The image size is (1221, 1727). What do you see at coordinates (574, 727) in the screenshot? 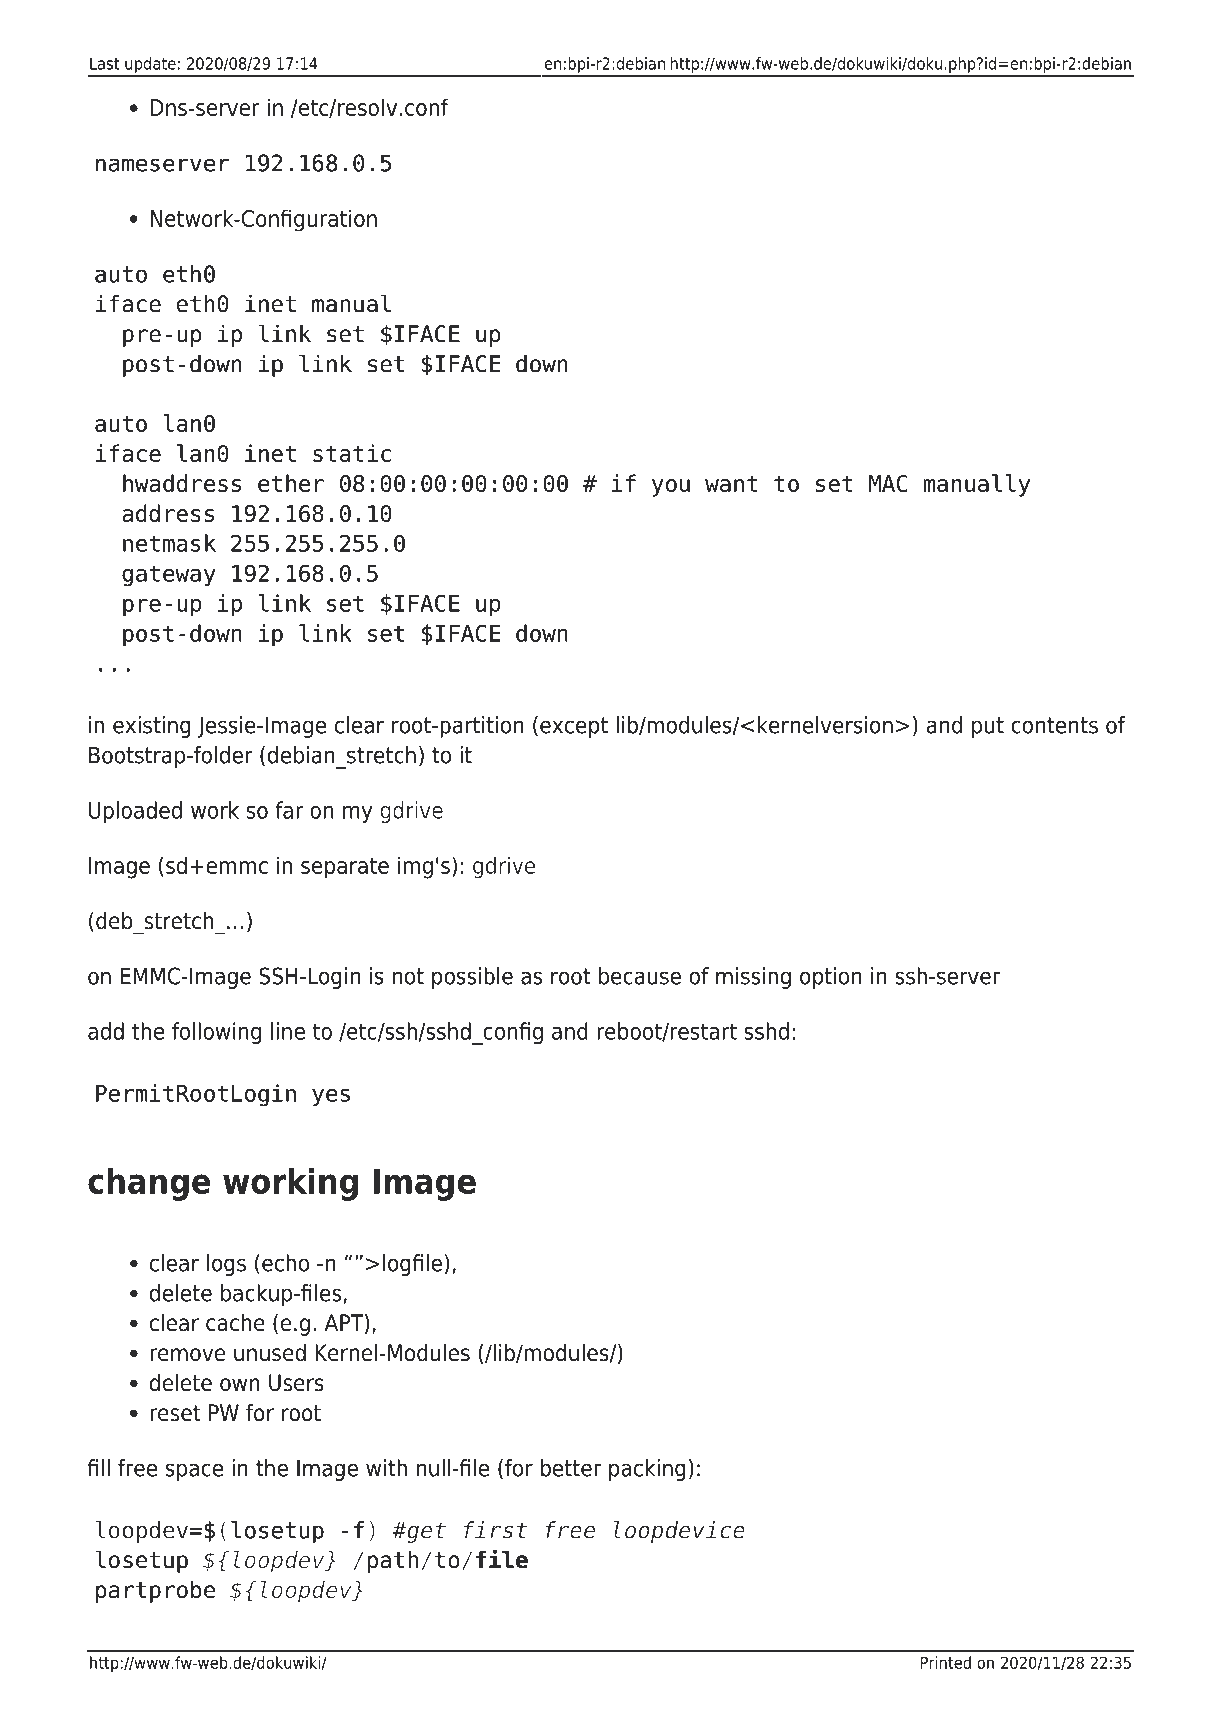
I see `except` at bounding box center [574, 727].
